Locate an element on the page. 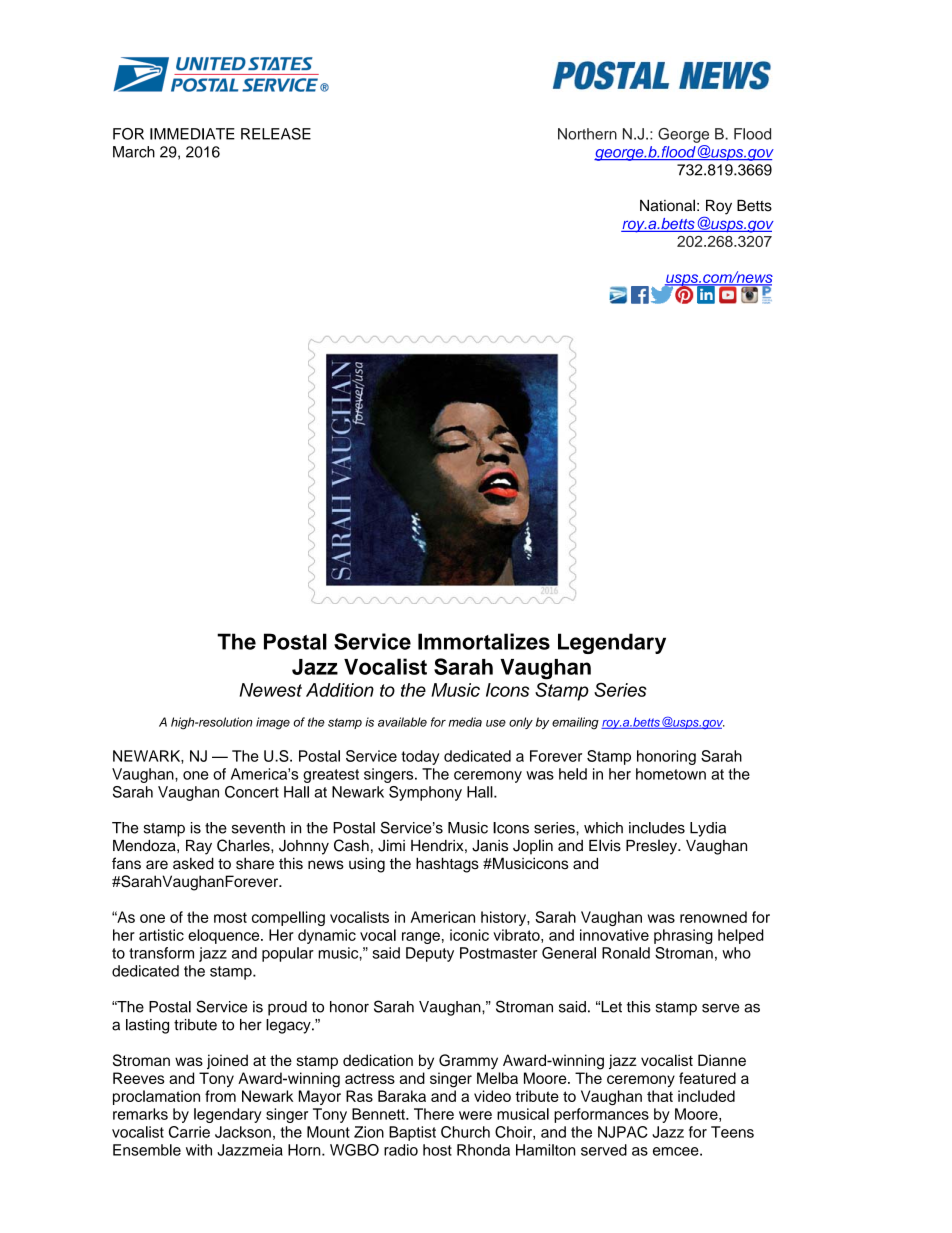  National is located at coordinates (667, 205).
